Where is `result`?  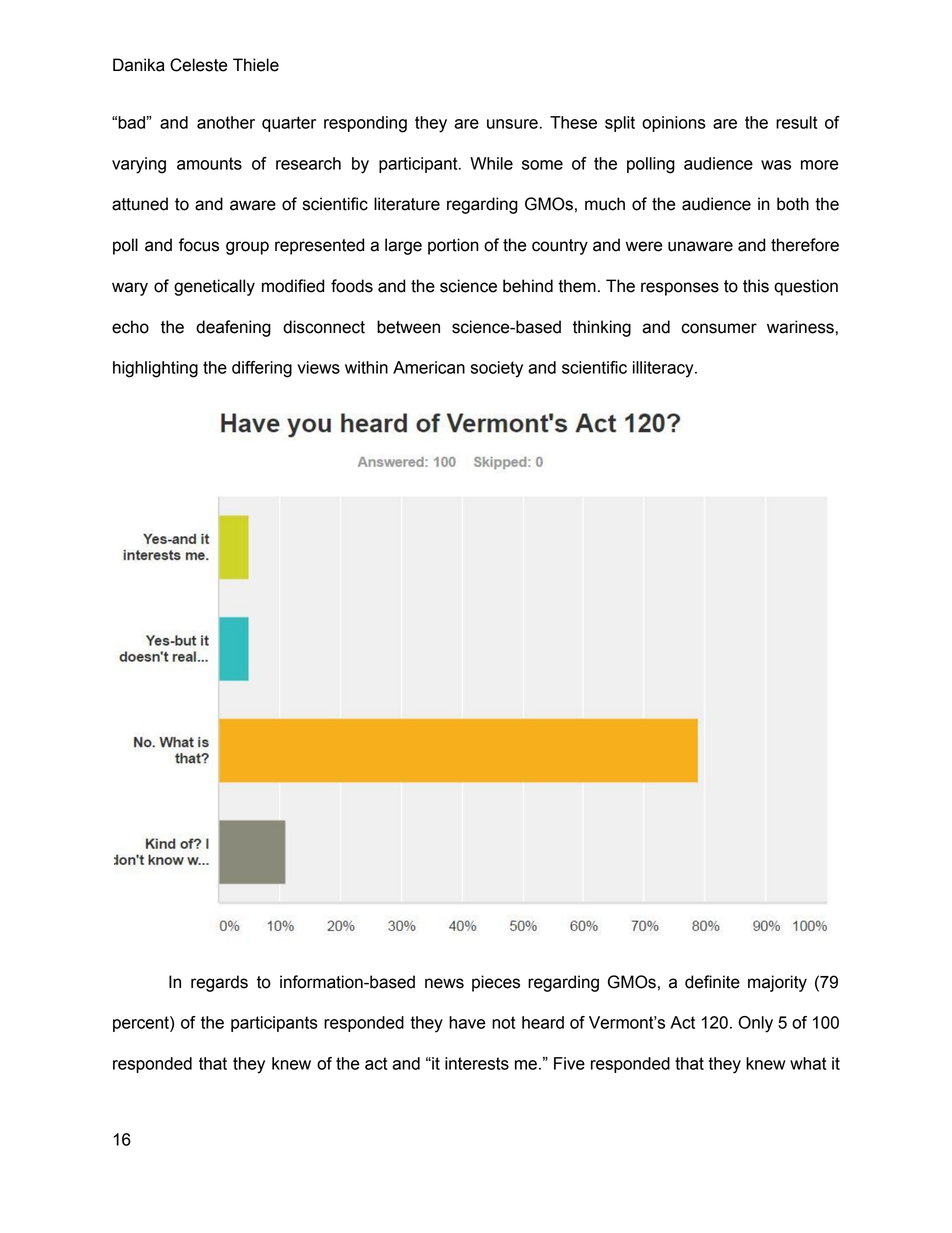
result is located at coordinates (797, 122).
